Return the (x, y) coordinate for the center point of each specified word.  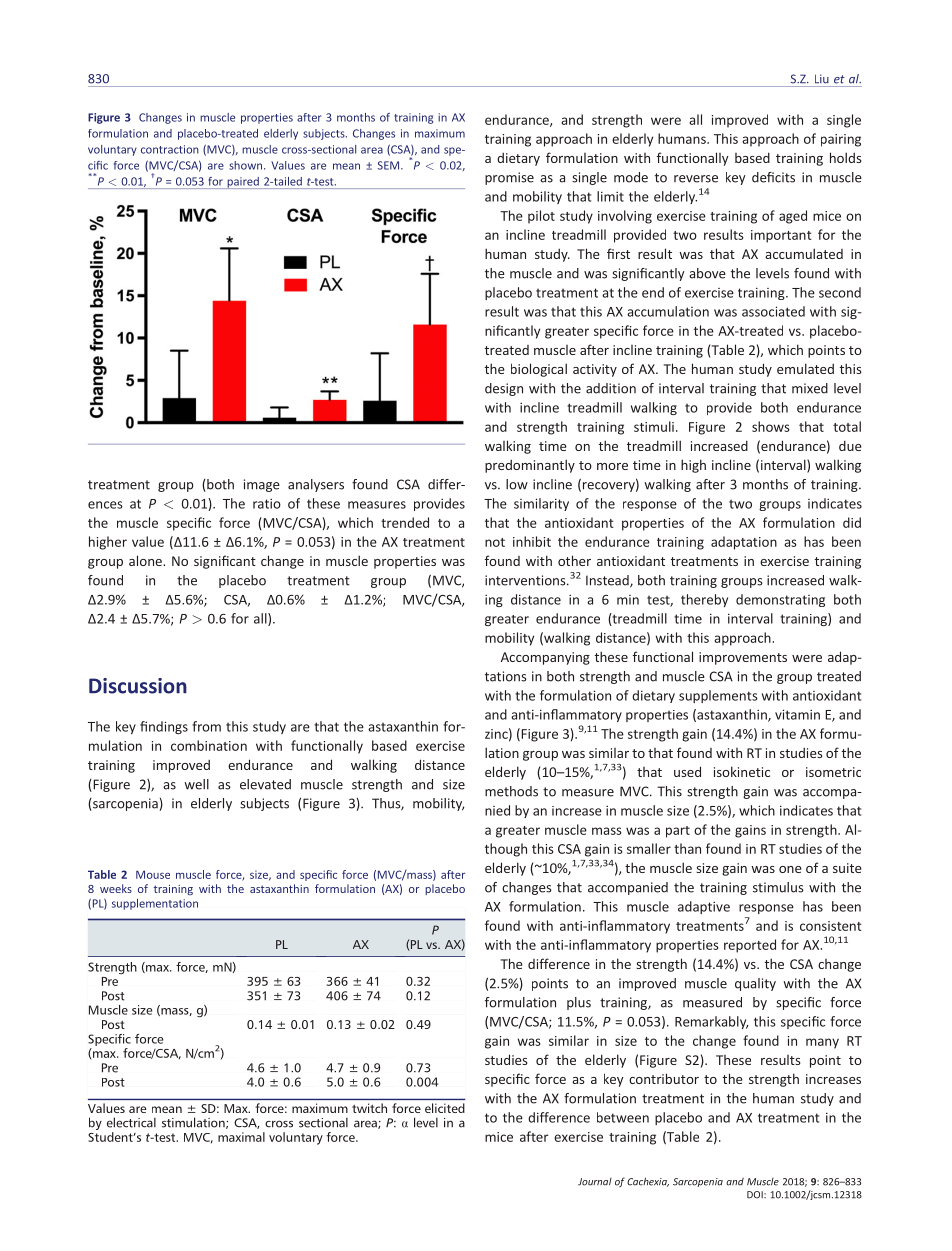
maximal (241, 1137)
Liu (822, 79)
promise (509, 178)
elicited (445, 1108)
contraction (170, 149)
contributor (664, 1078)
